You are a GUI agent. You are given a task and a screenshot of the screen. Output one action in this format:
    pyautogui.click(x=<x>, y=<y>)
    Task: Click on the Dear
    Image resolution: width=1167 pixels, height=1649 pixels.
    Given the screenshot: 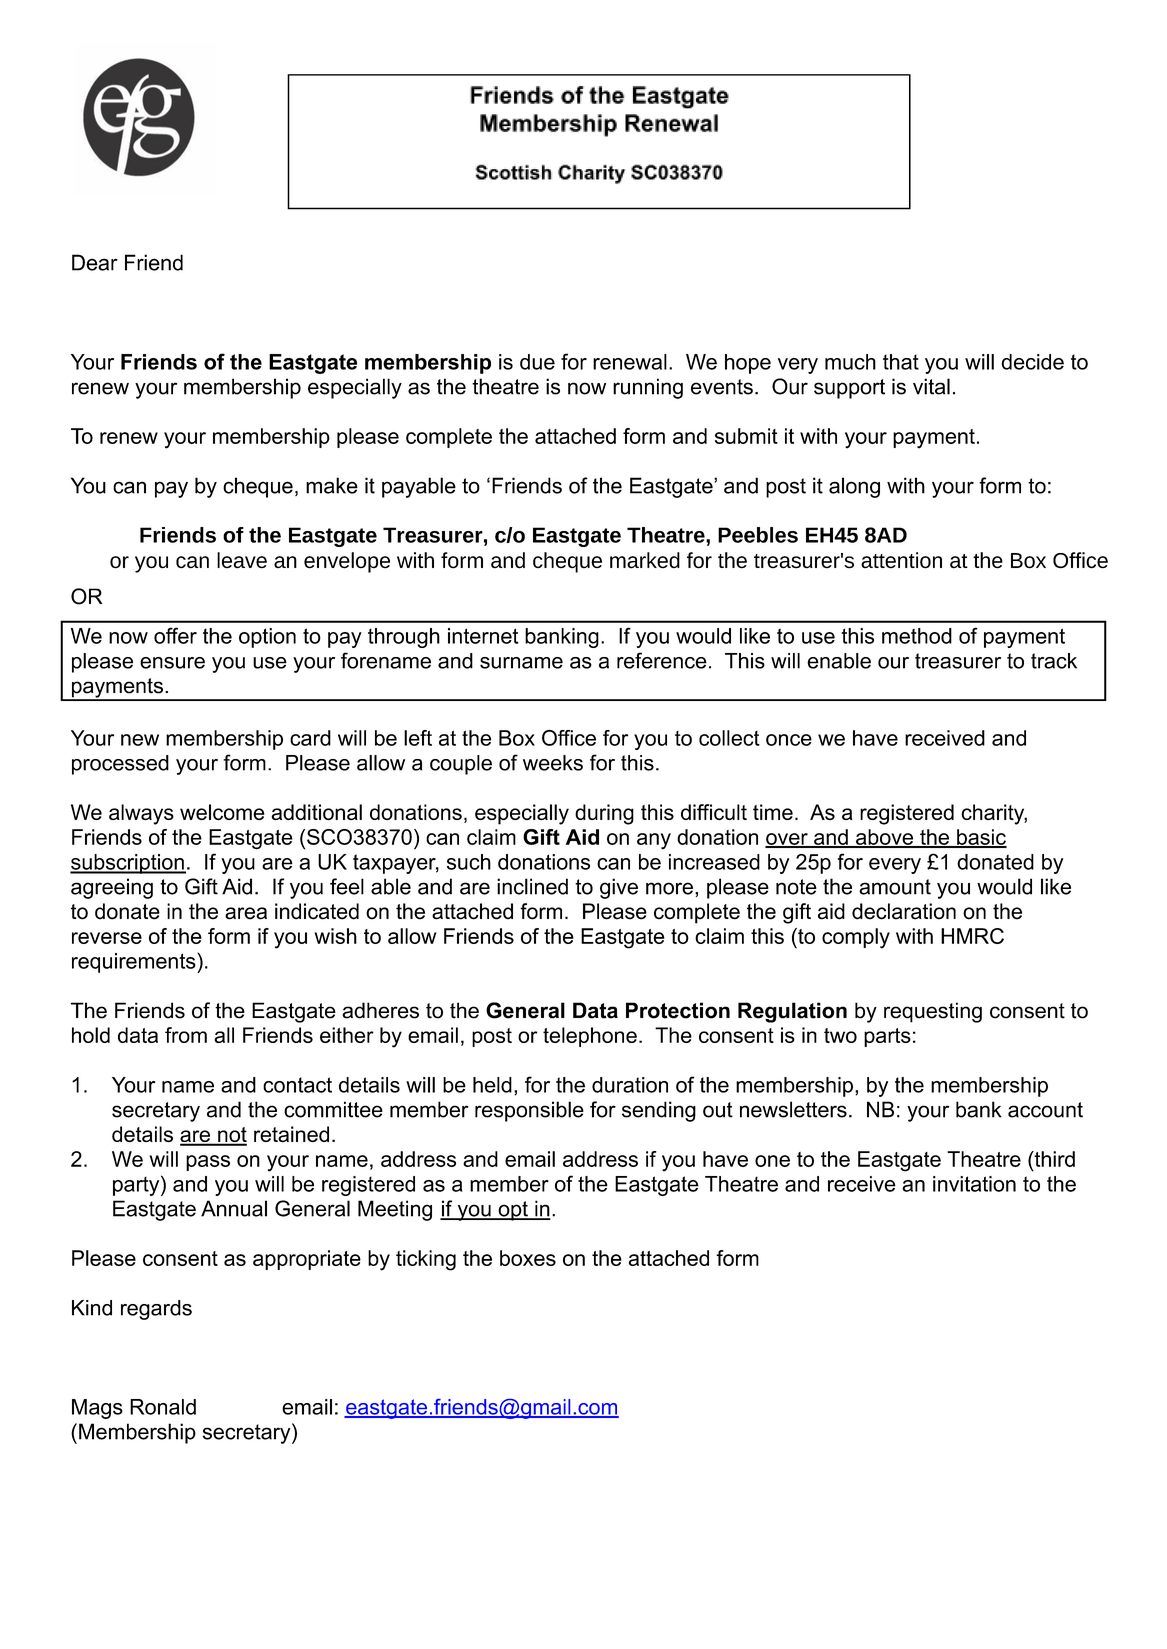 What is the action you would take?
    pyautogui.click(x=95, y=262)
